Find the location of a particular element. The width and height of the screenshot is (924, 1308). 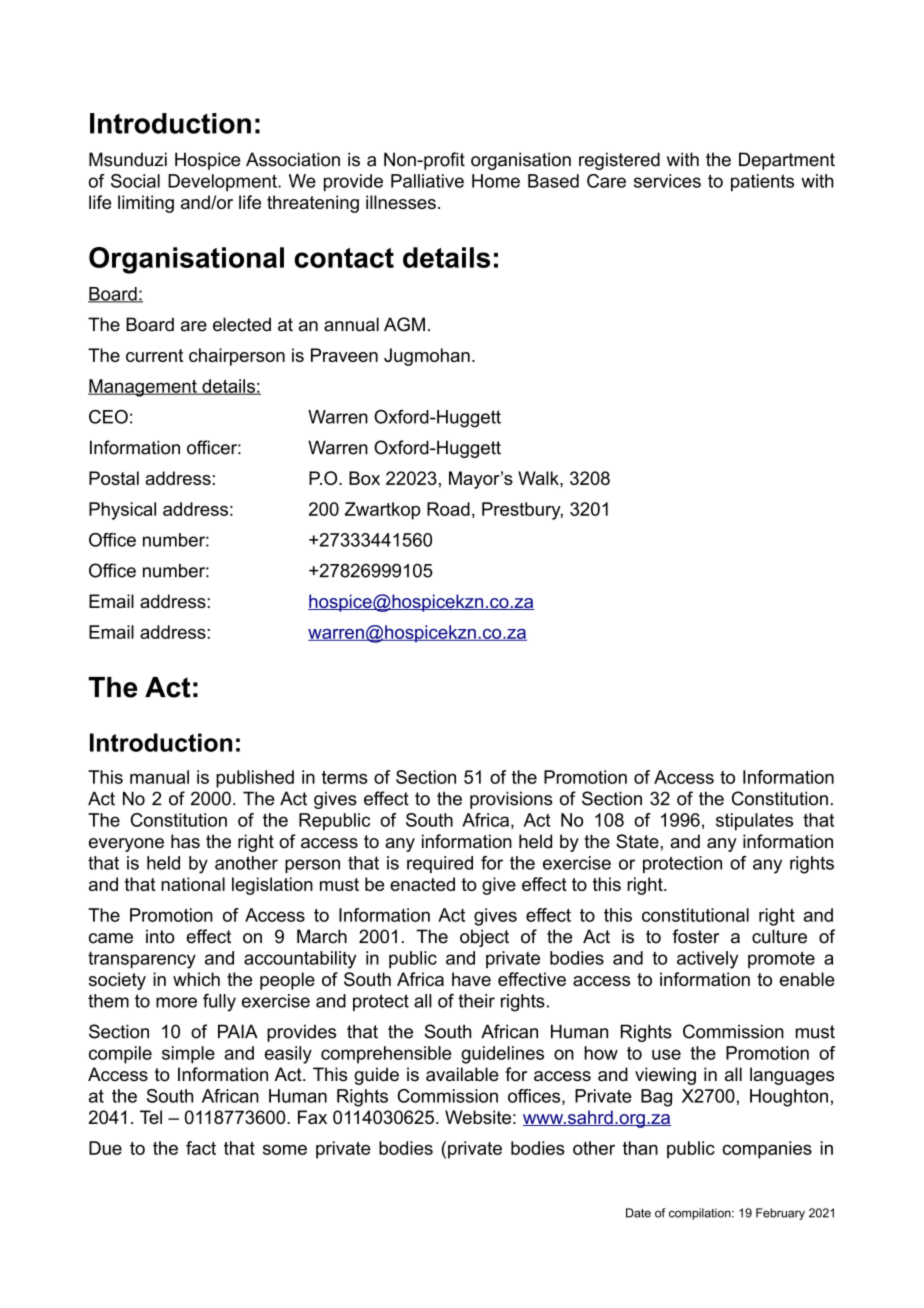

manual is located at coordinates (159, 777).
